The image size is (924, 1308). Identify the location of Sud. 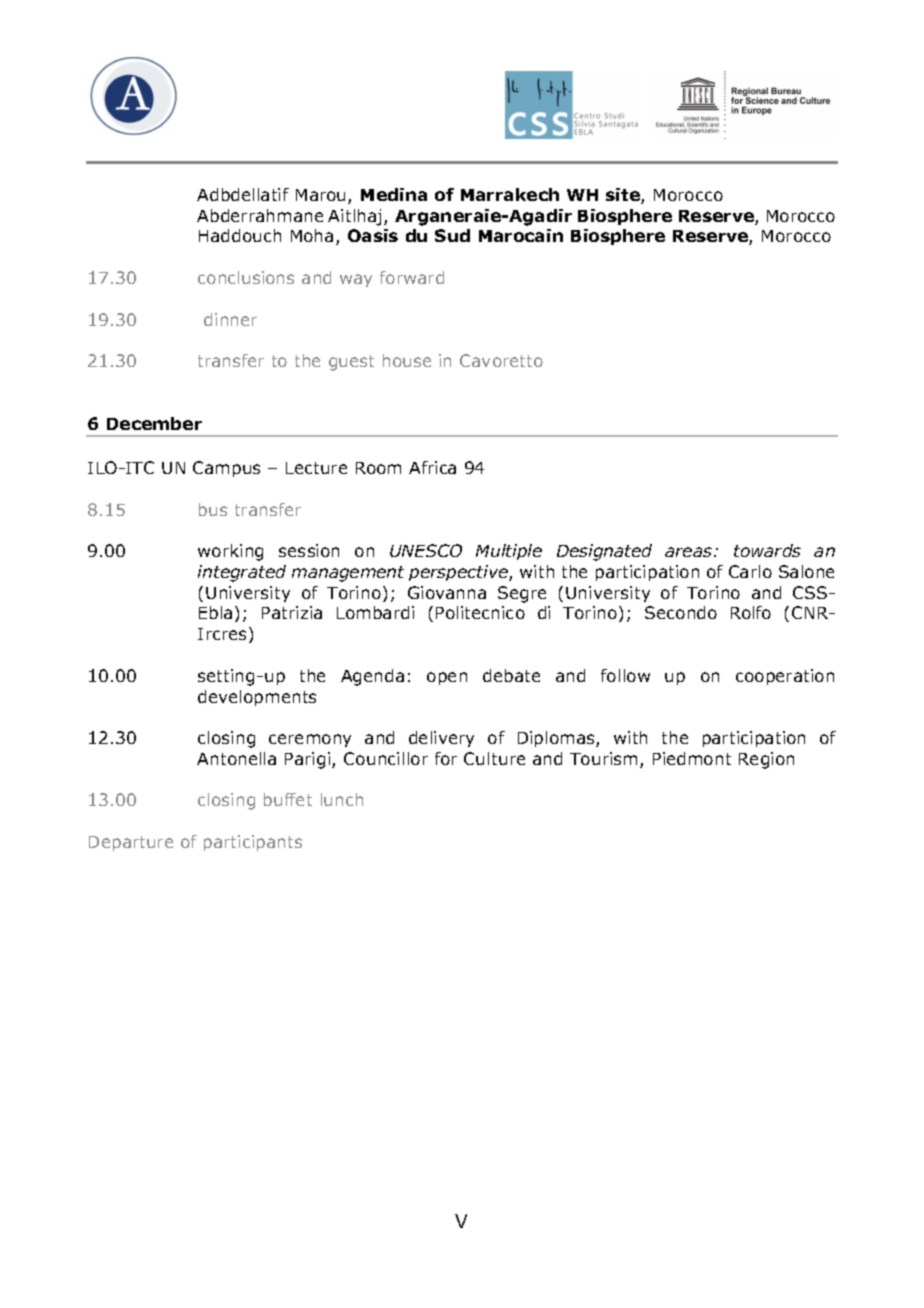
(452, 235).
